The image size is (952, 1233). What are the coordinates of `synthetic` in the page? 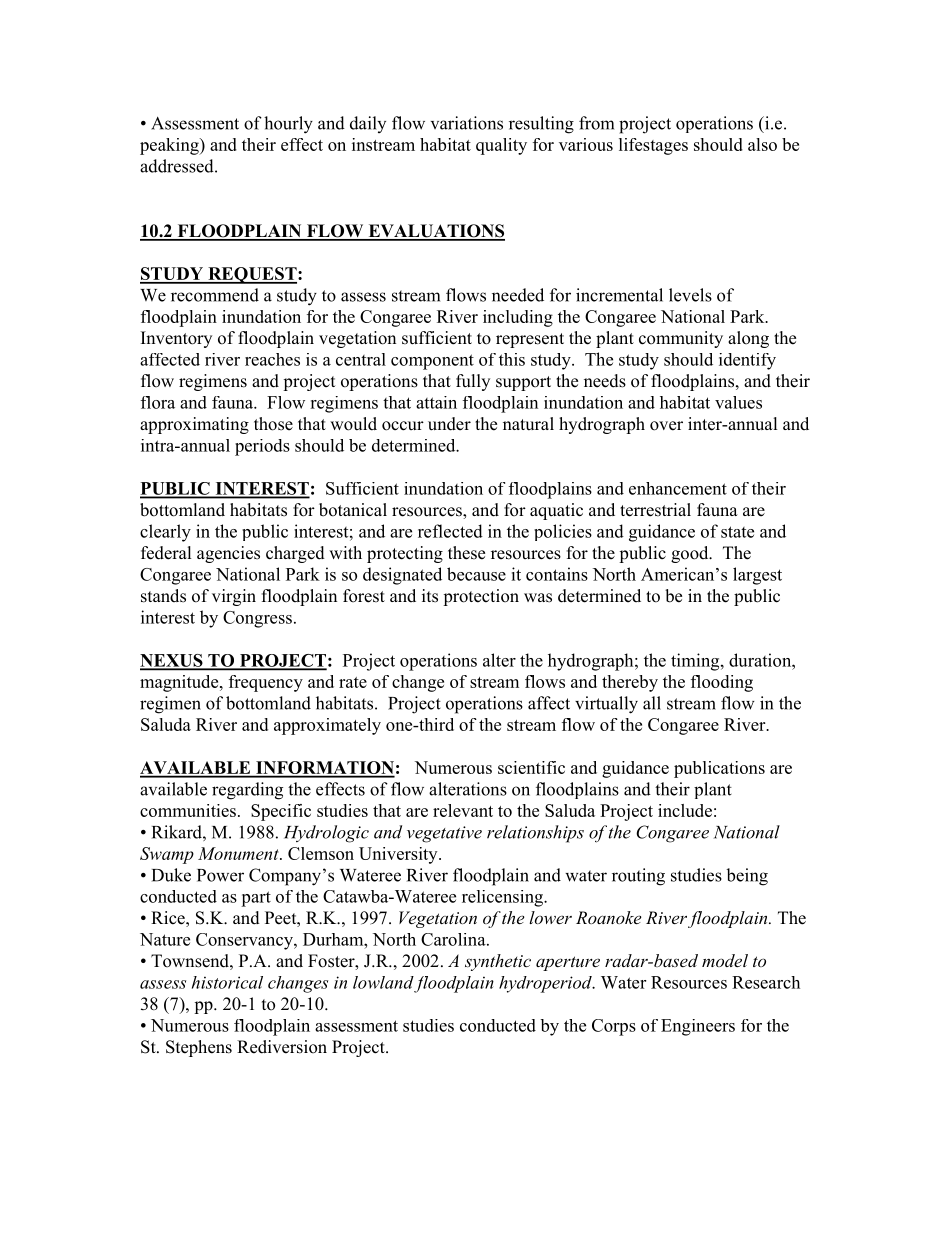 It's located at (498, 962).
